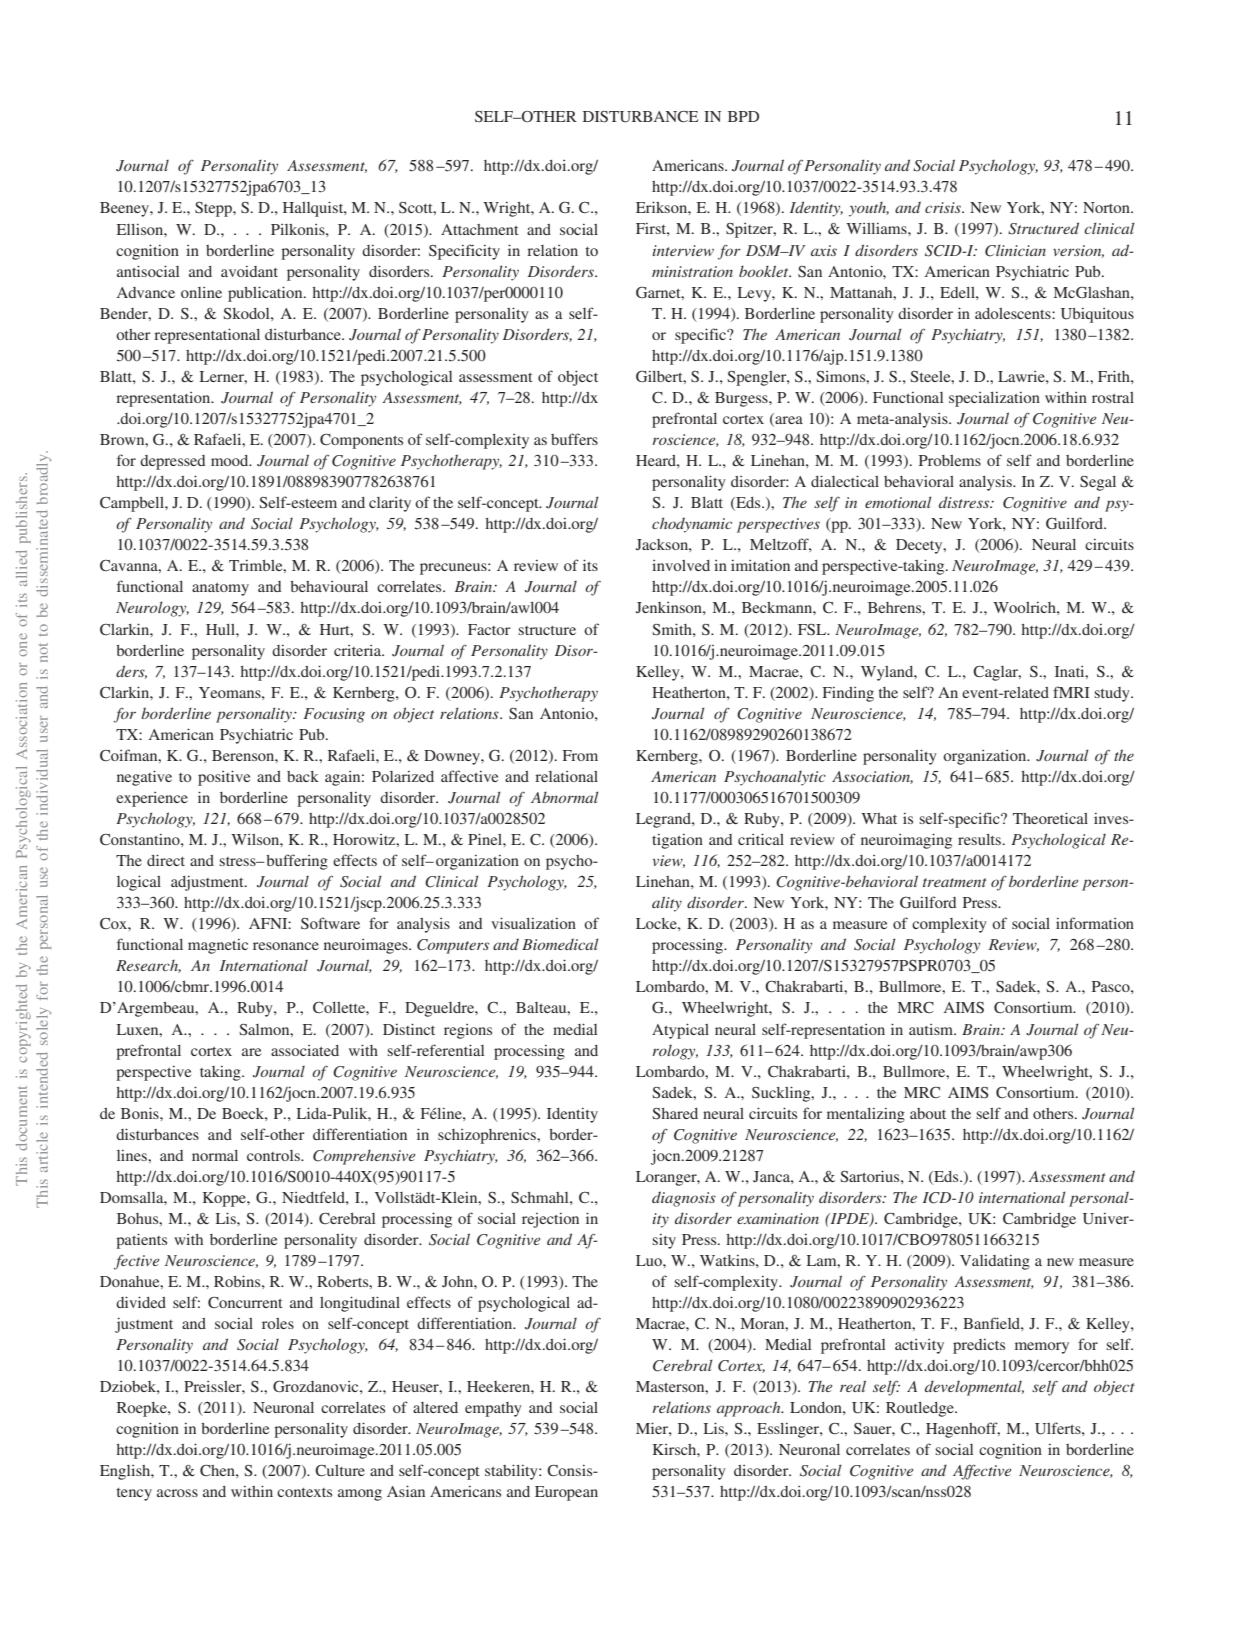 This screenshot has height=1645, width=1234. I want to click on Routledge, so click(921, 1409).
